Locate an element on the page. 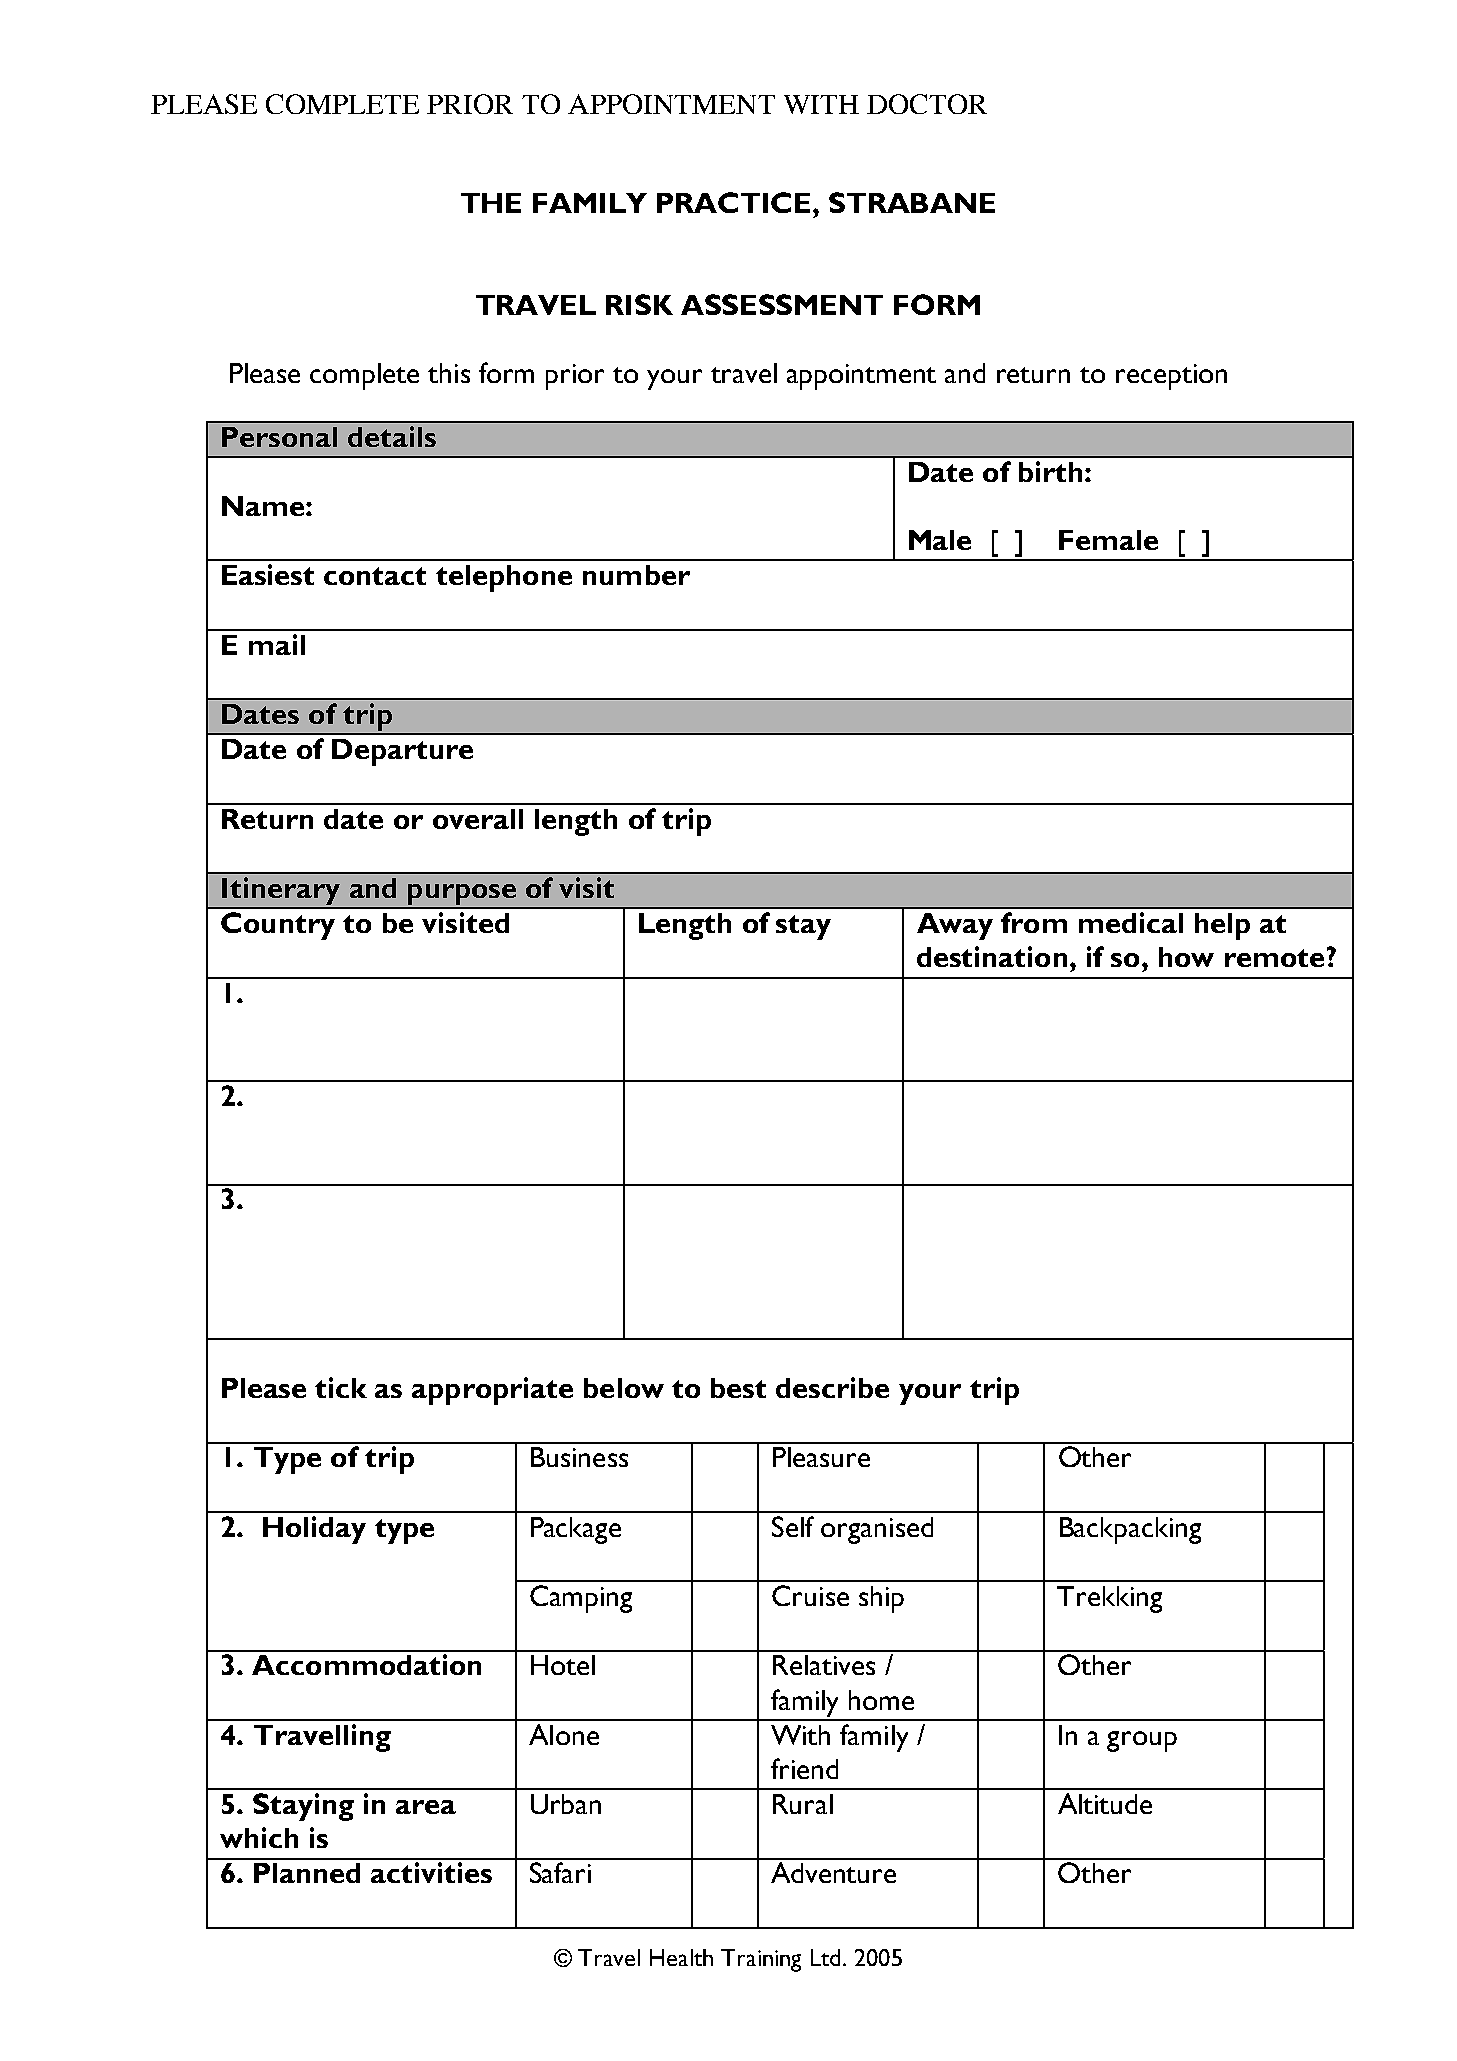 The height and width of the image is (2061, 1457). tick is located at coordinates (341, 1387).
